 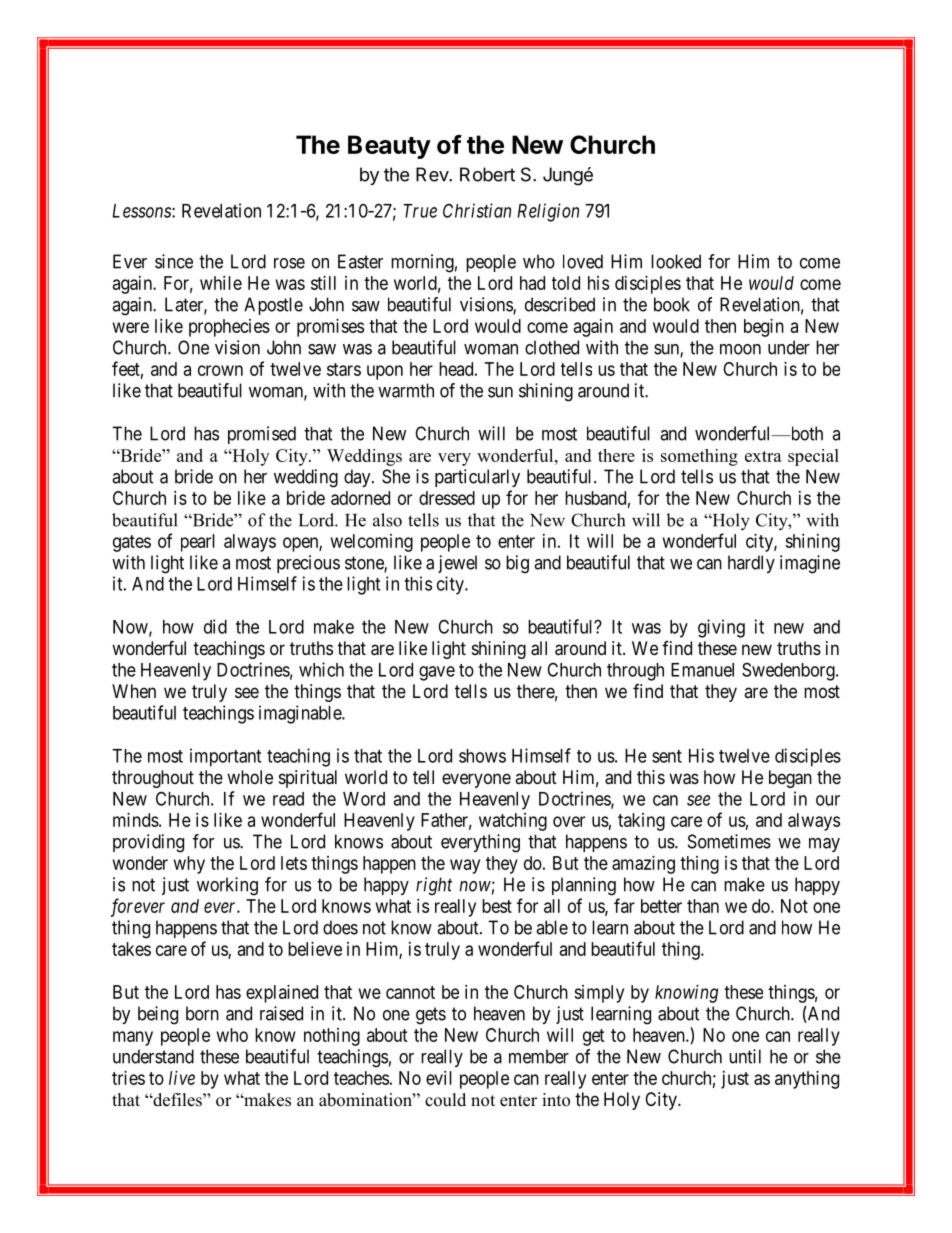 I want to click on Robert, so click(x=487, y=174).
